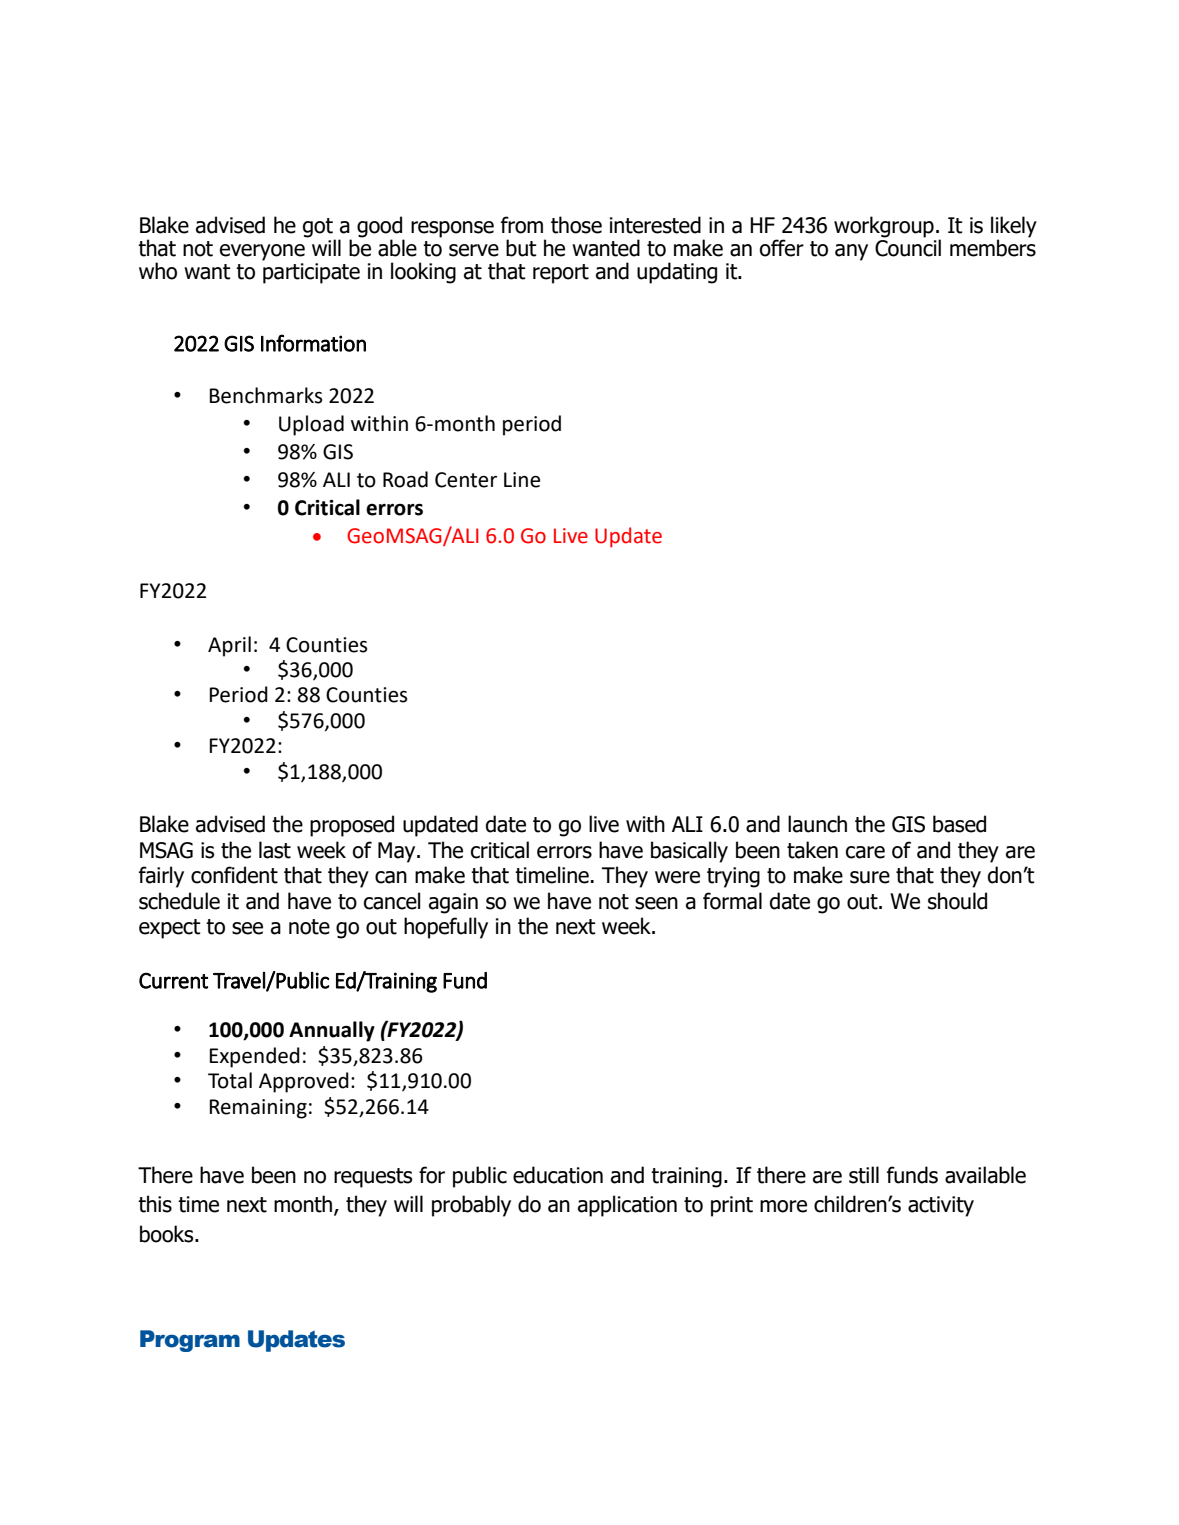 This screenshot has width=1179, height=1525. I want to click on education, so click(558, 1175).
